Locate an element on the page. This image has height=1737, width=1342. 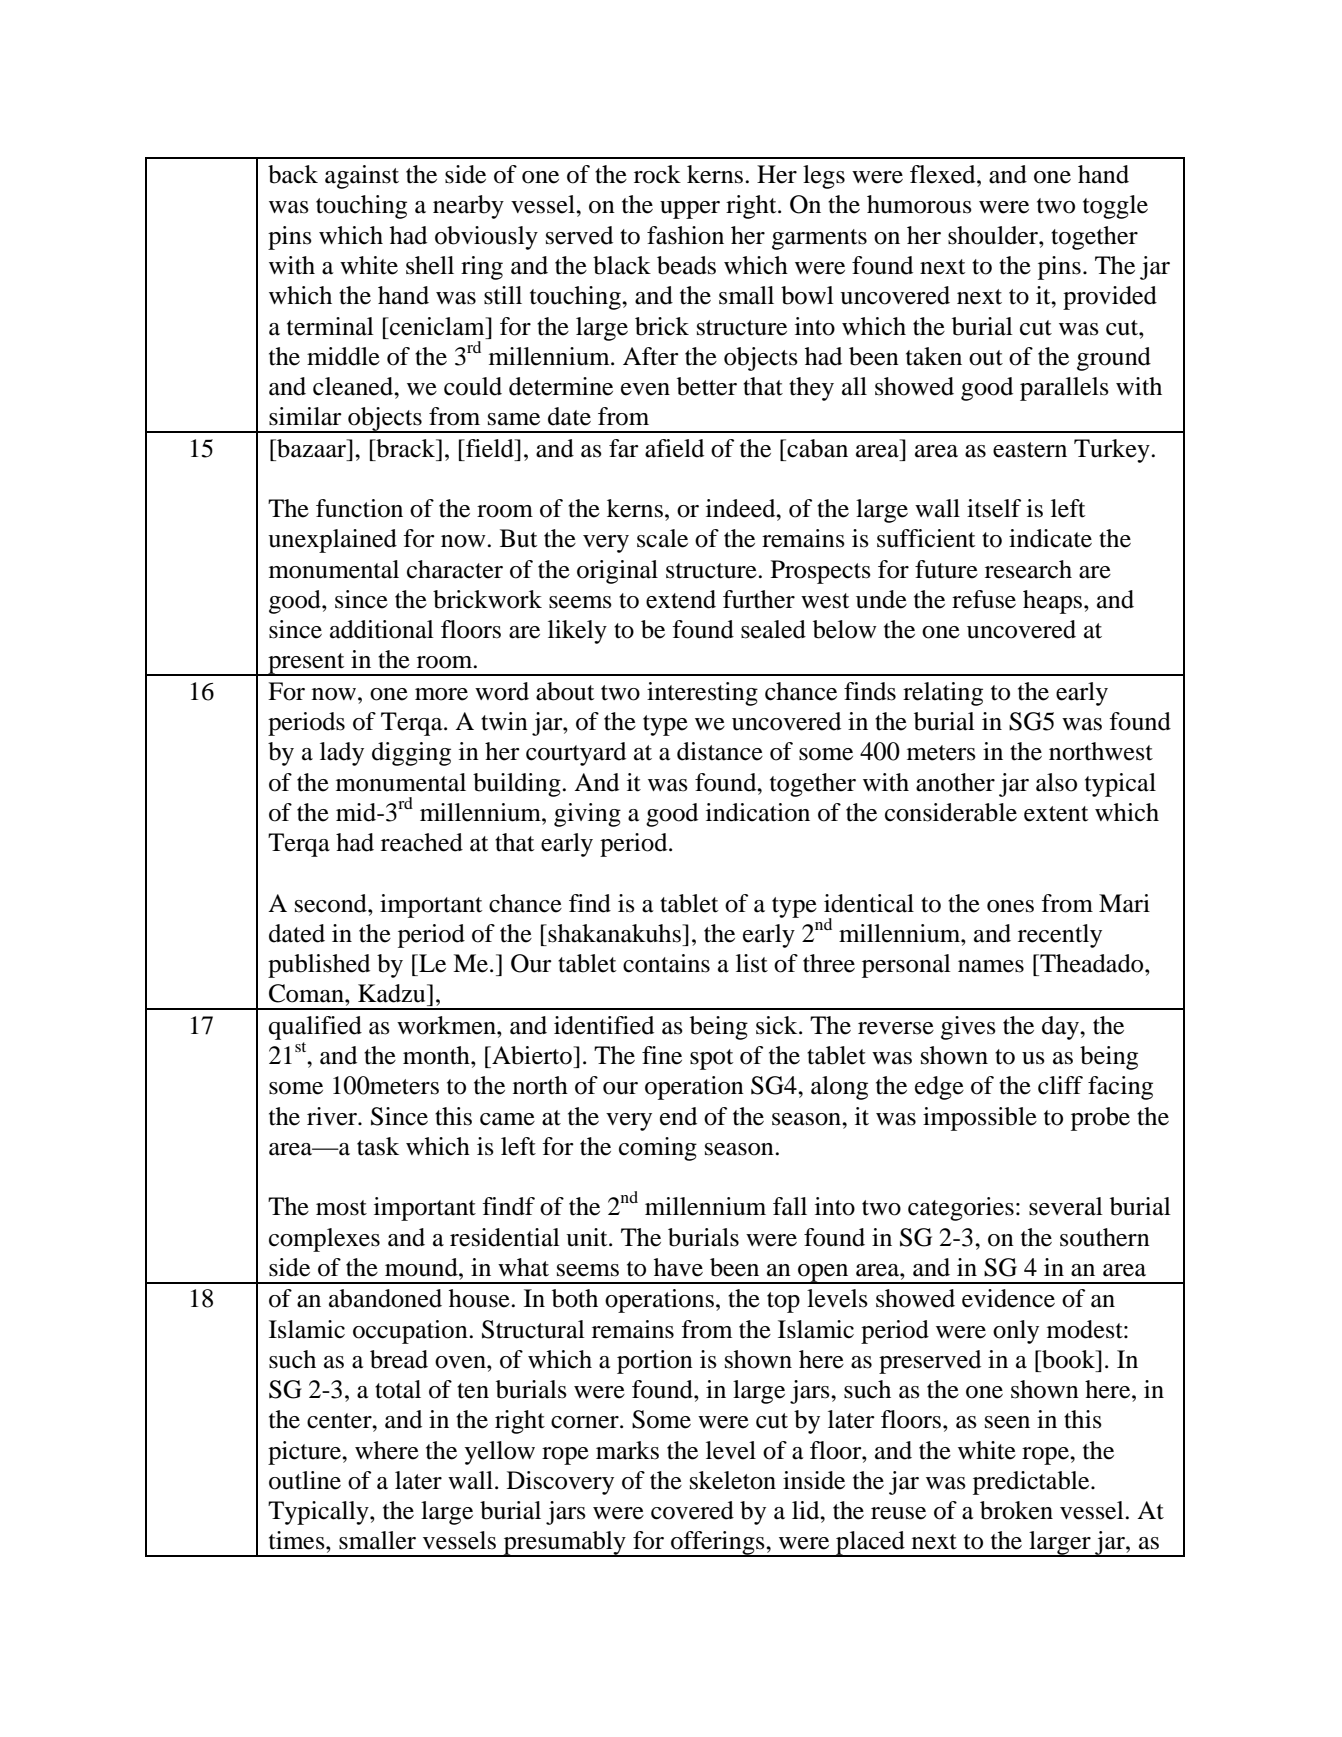
indication is located at coordinates (758, 812).
